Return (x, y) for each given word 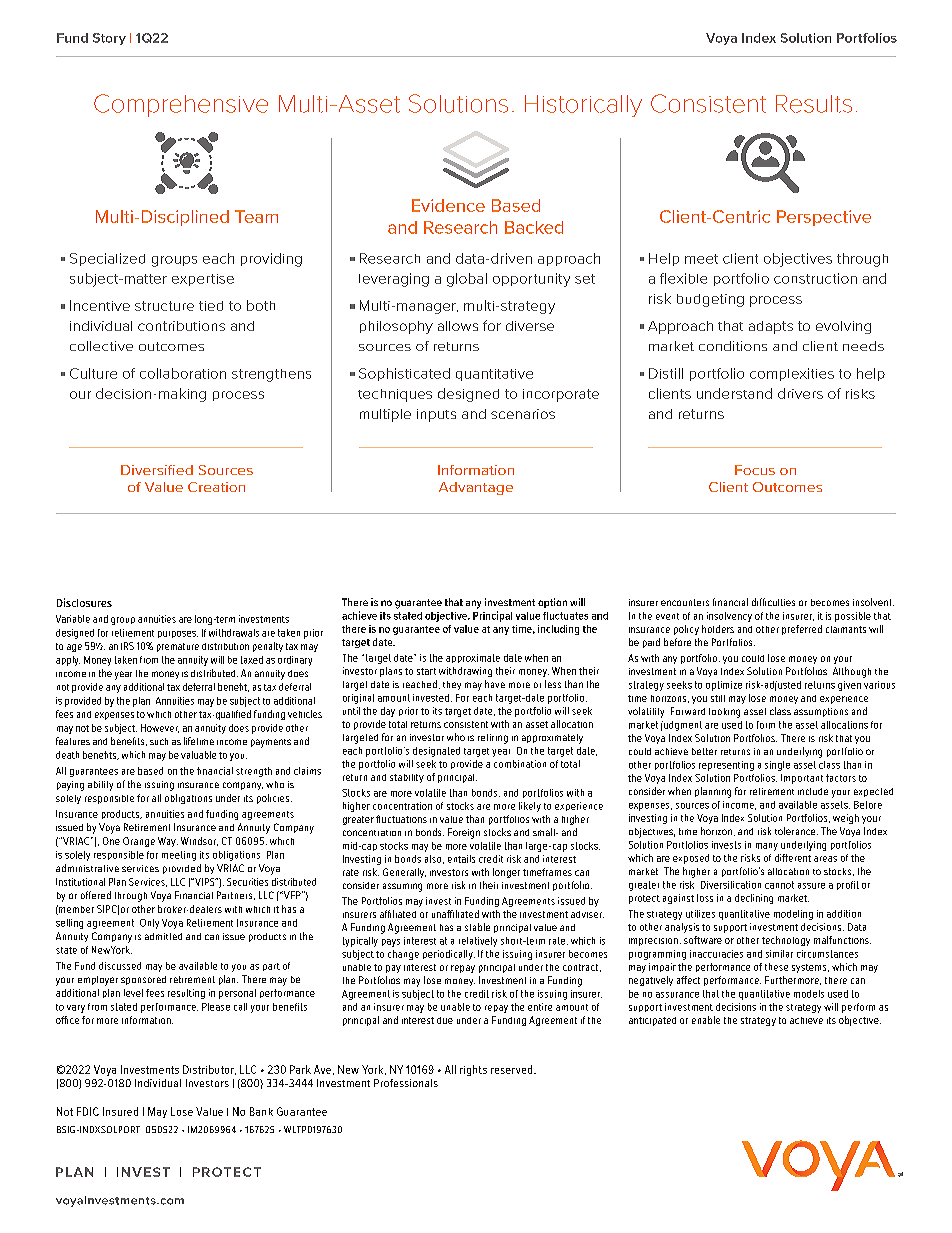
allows (458, 326)
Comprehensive (181, 105)
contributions (181, 326)
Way (168, 842)
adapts (771, 327)
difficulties (773, 602)
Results (814, 104)
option (552, 603)
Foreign (464, 833)
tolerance (796, 831)
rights (473, 1070)
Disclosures (84, 602)
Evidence (448, 205)
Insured (120, 1111)
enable (706, 1020)
